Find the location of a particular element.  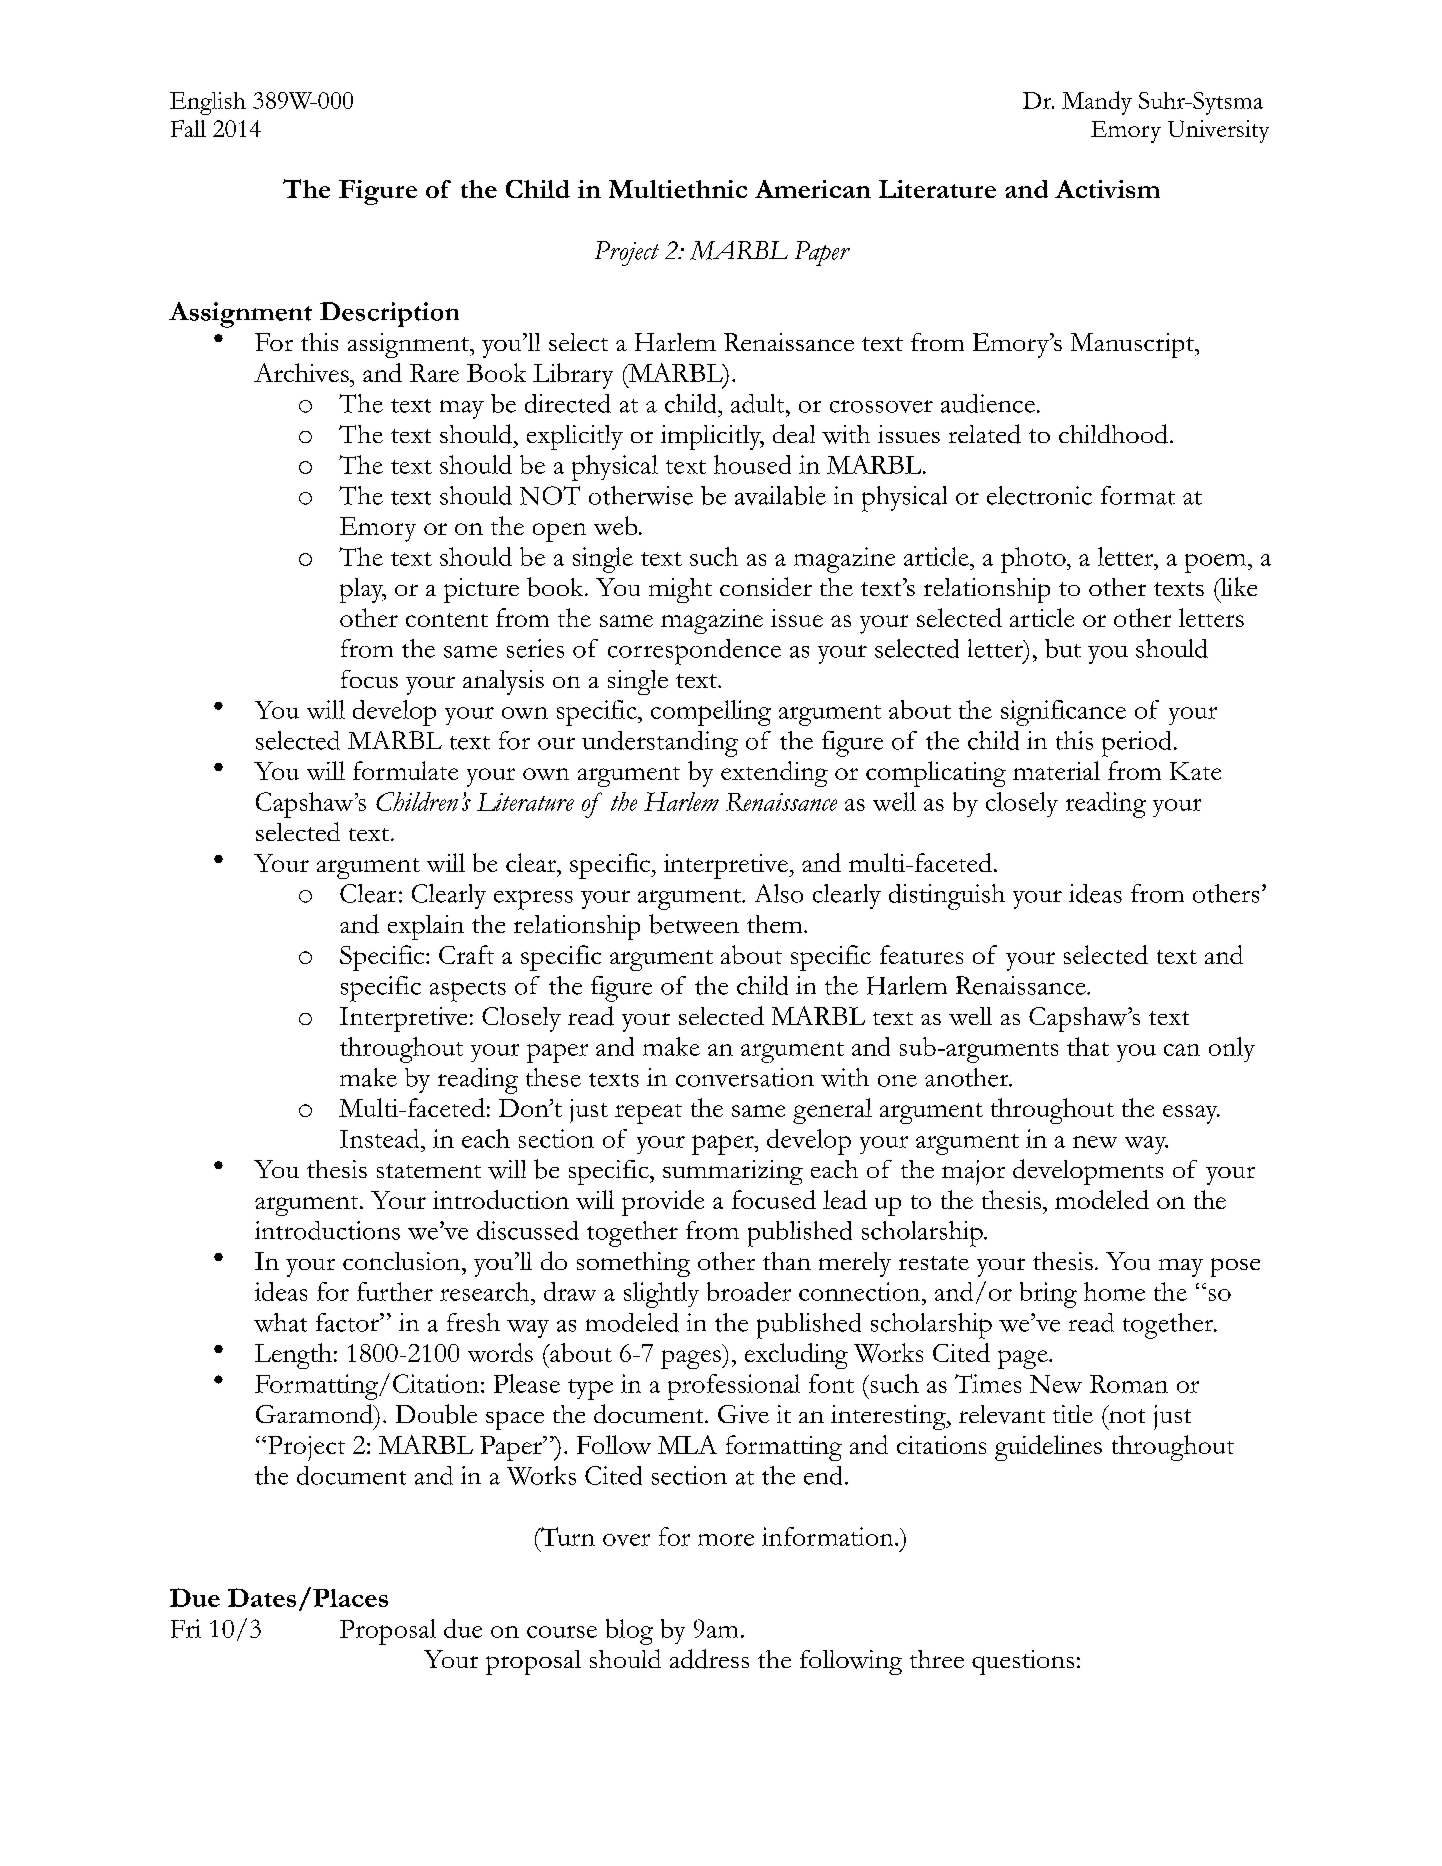

correspondence is located at coordinates (694, 652).
